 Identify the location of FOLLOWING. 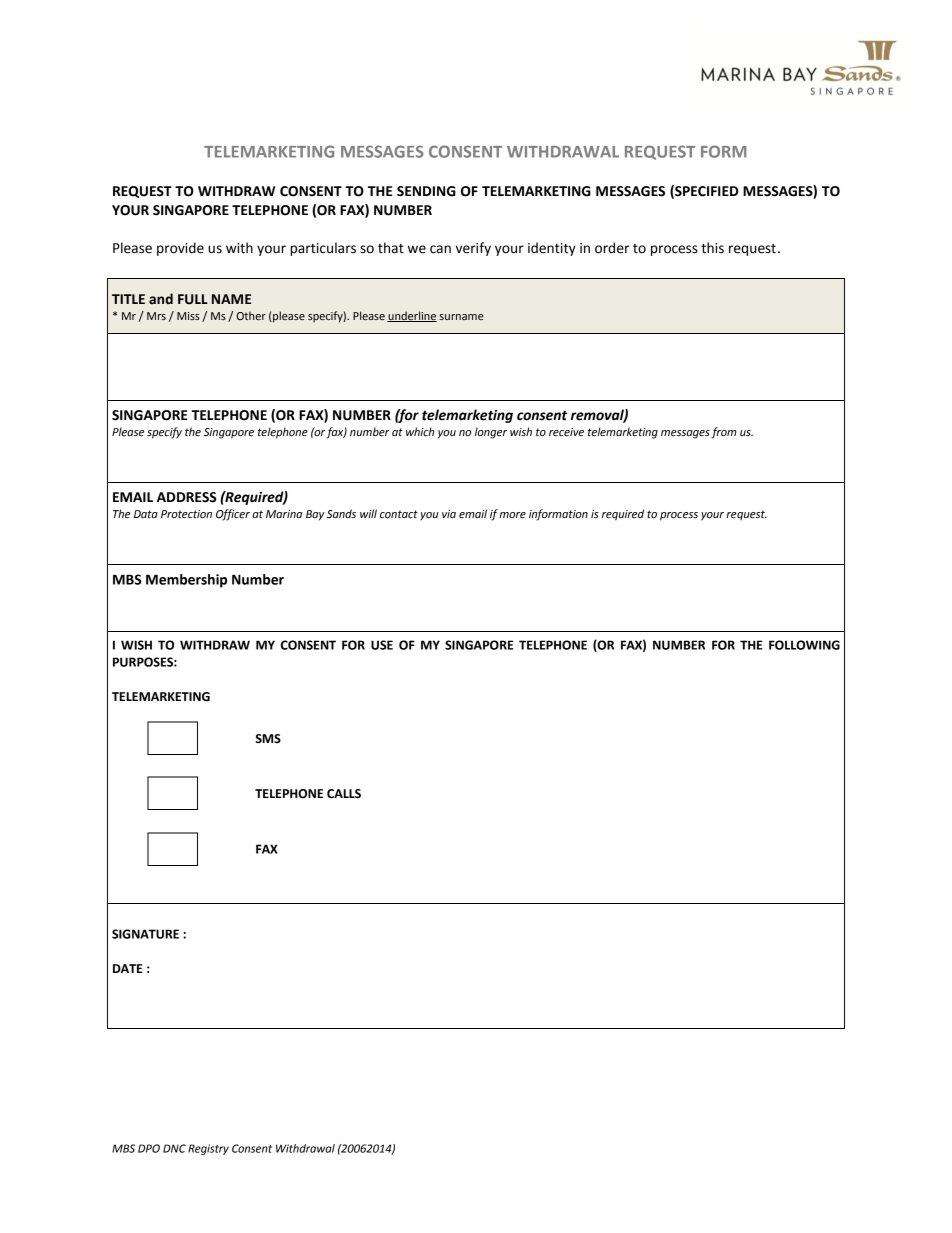
(804, 645).
